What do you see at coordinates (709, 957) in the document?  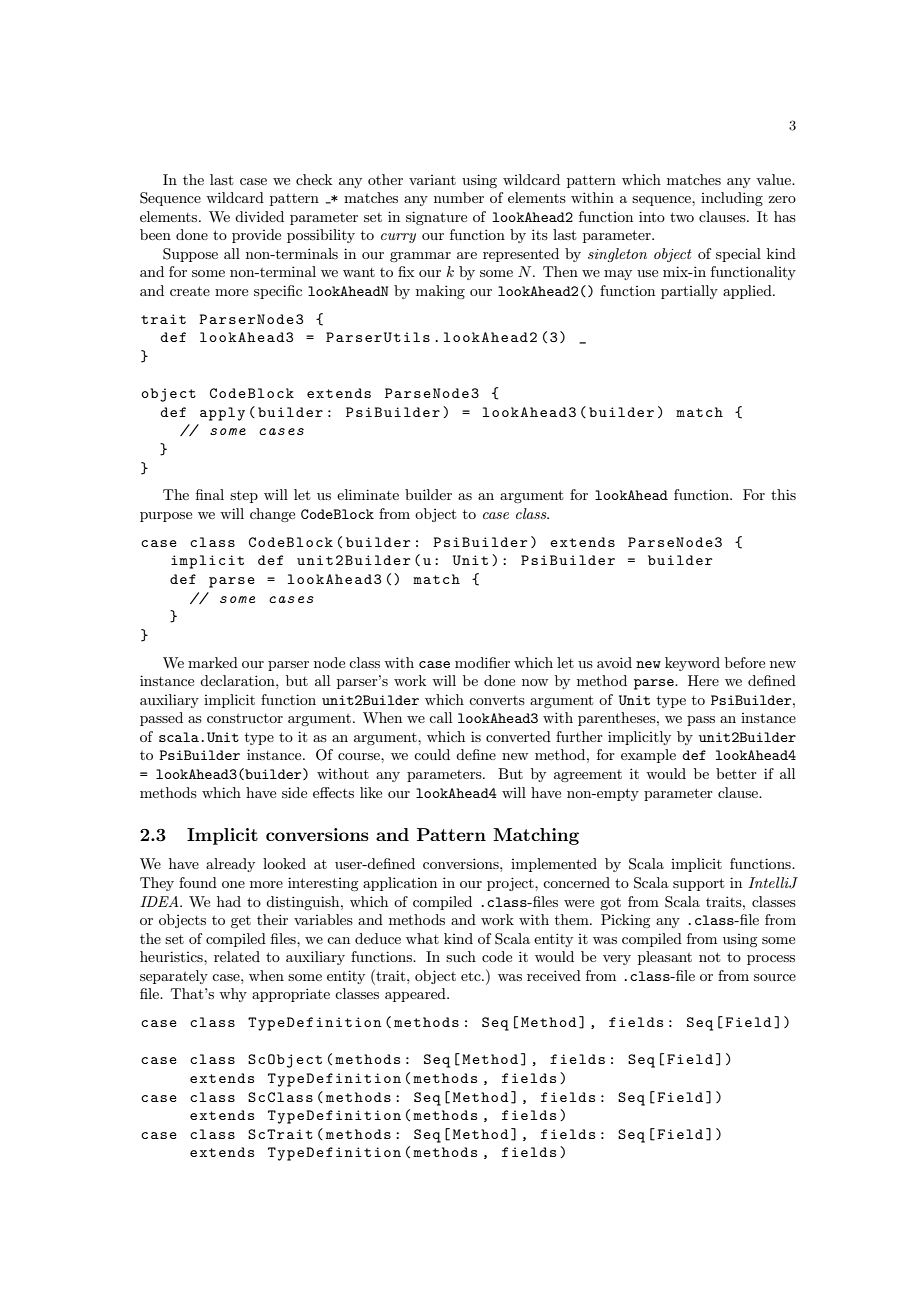 I see `not` at bounding box center [709, 957].
